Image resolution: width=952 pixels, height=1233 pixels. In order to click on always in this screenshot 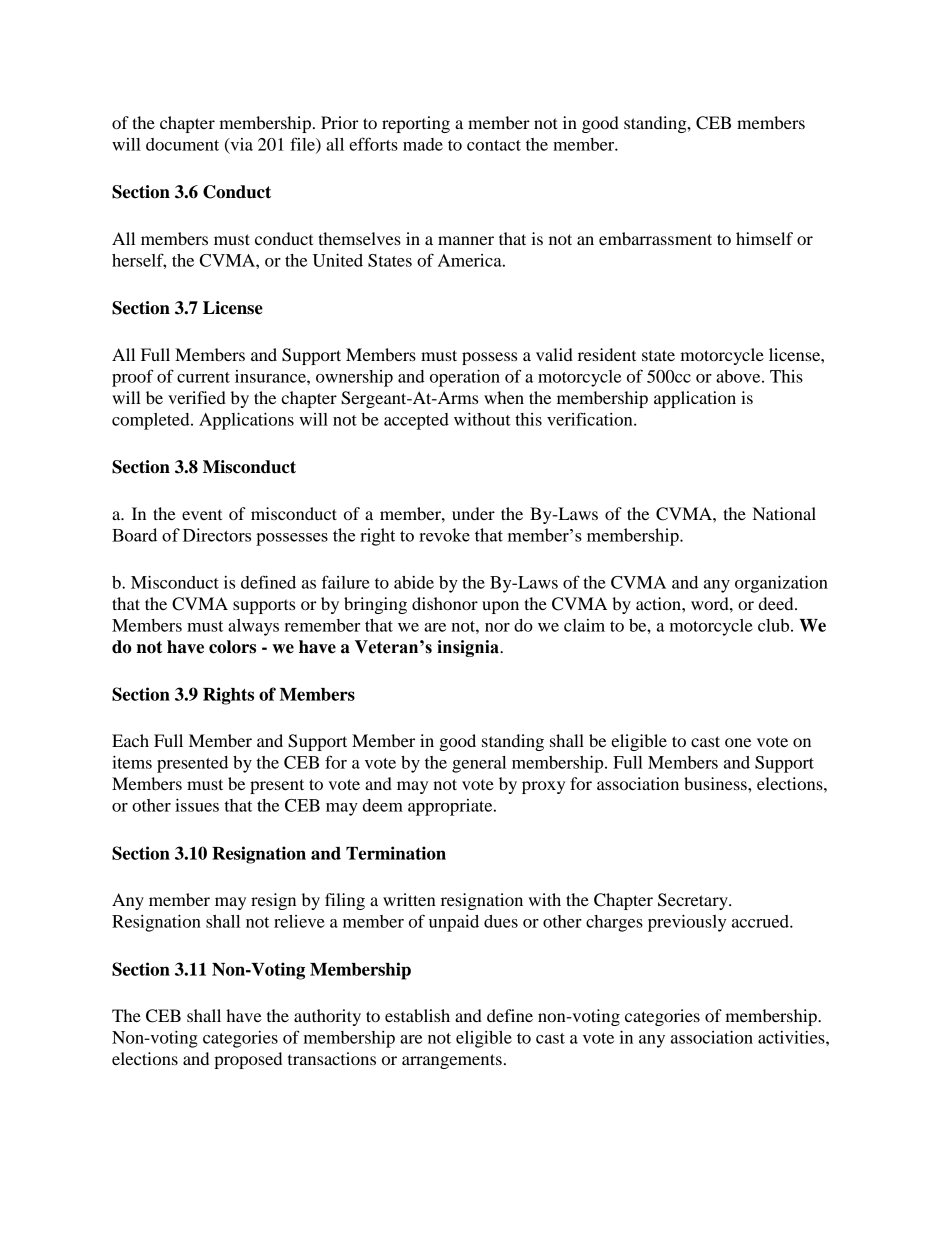, I will do `click(253, 627)`.
